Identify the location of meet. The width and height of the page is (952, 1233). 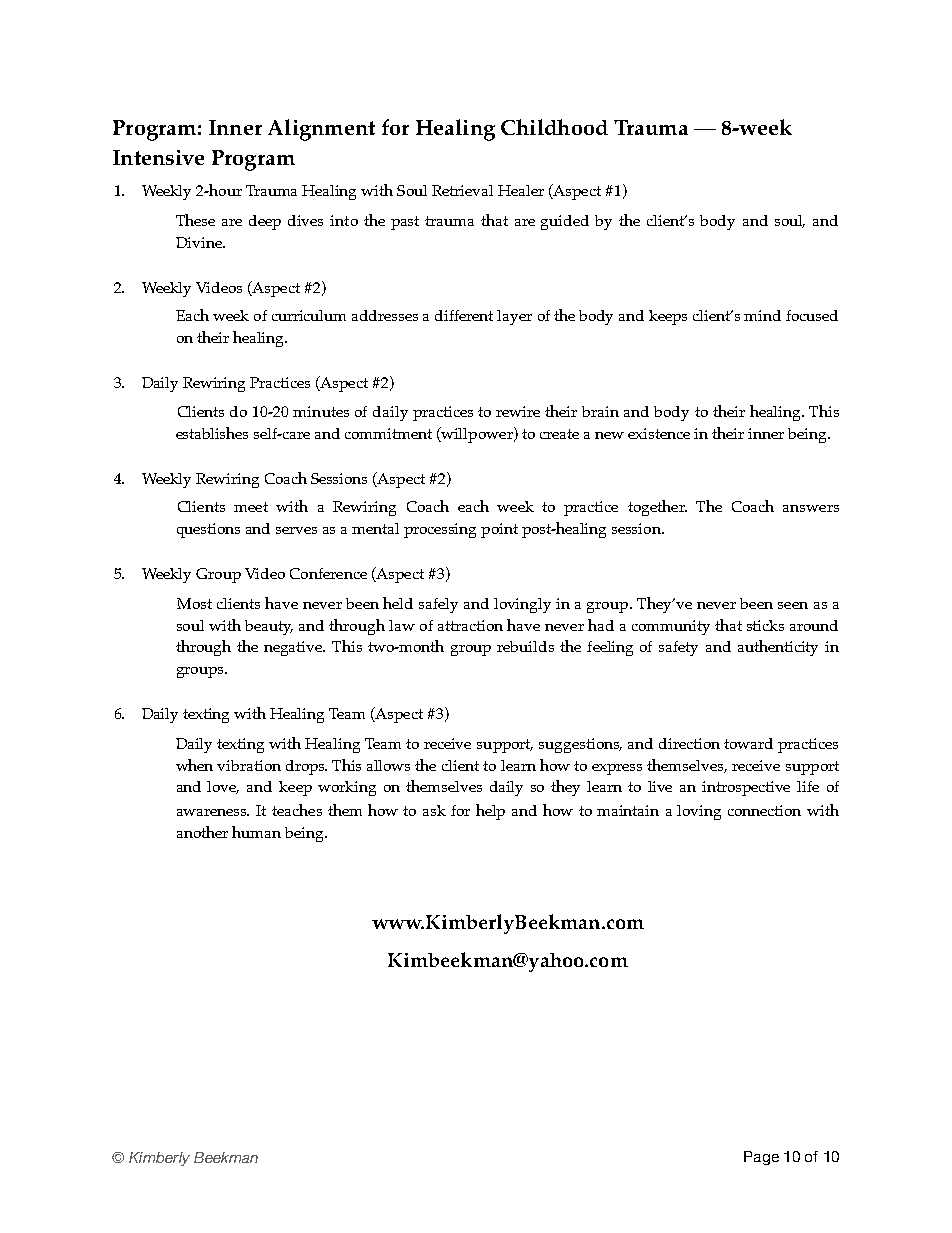
(251, 507).
